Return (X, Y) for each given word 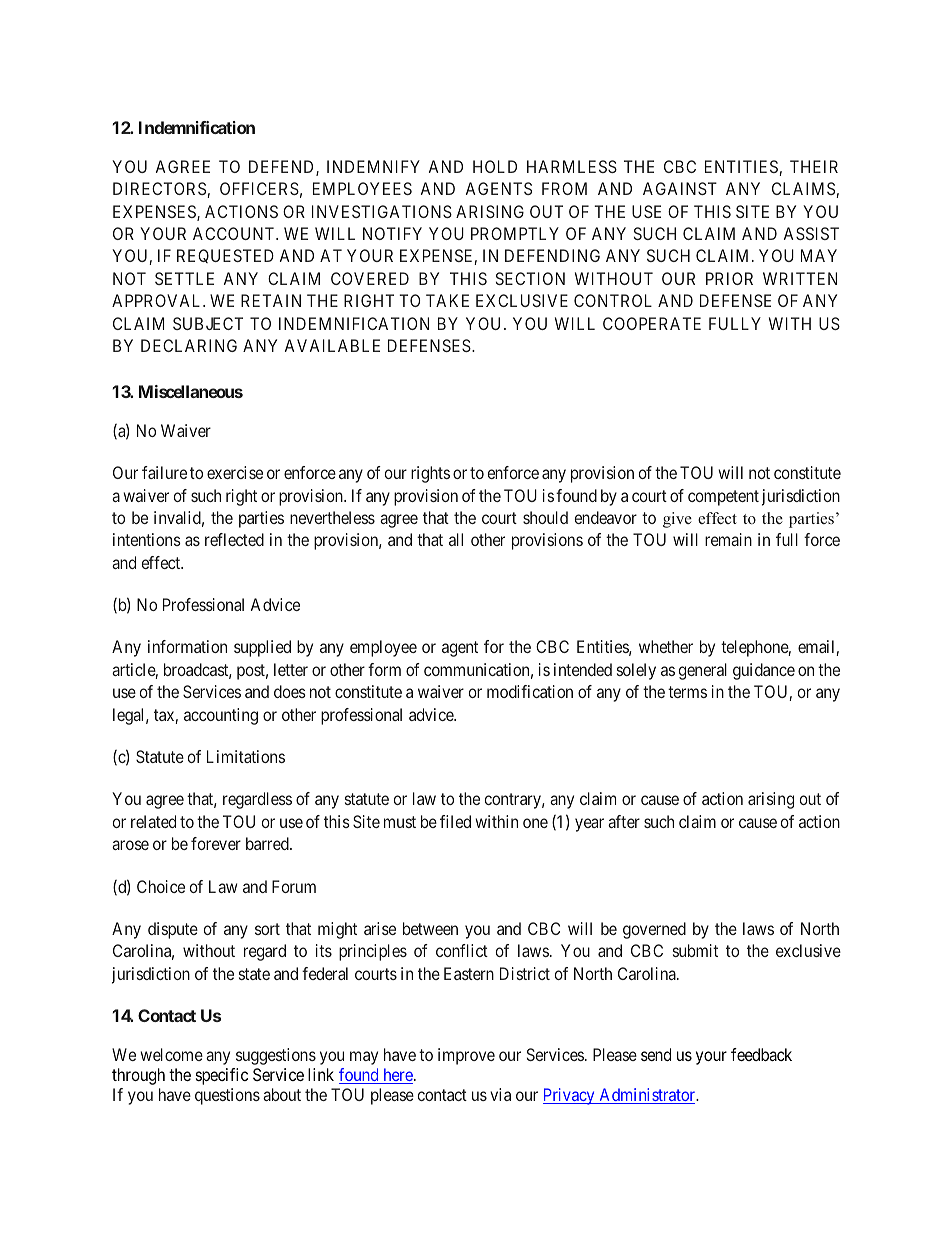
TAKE (447, 300)
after (624, 821)
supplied (262, 648)
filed (455, 821)
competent (723, 498)
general (703, 671)
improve (466, 1056)
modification (530, 691)
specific (222, 1076)
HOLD (495, 166)
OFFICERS (259, 188)
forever (216, 843)
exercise (235, 472)
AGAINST (680, 188)
